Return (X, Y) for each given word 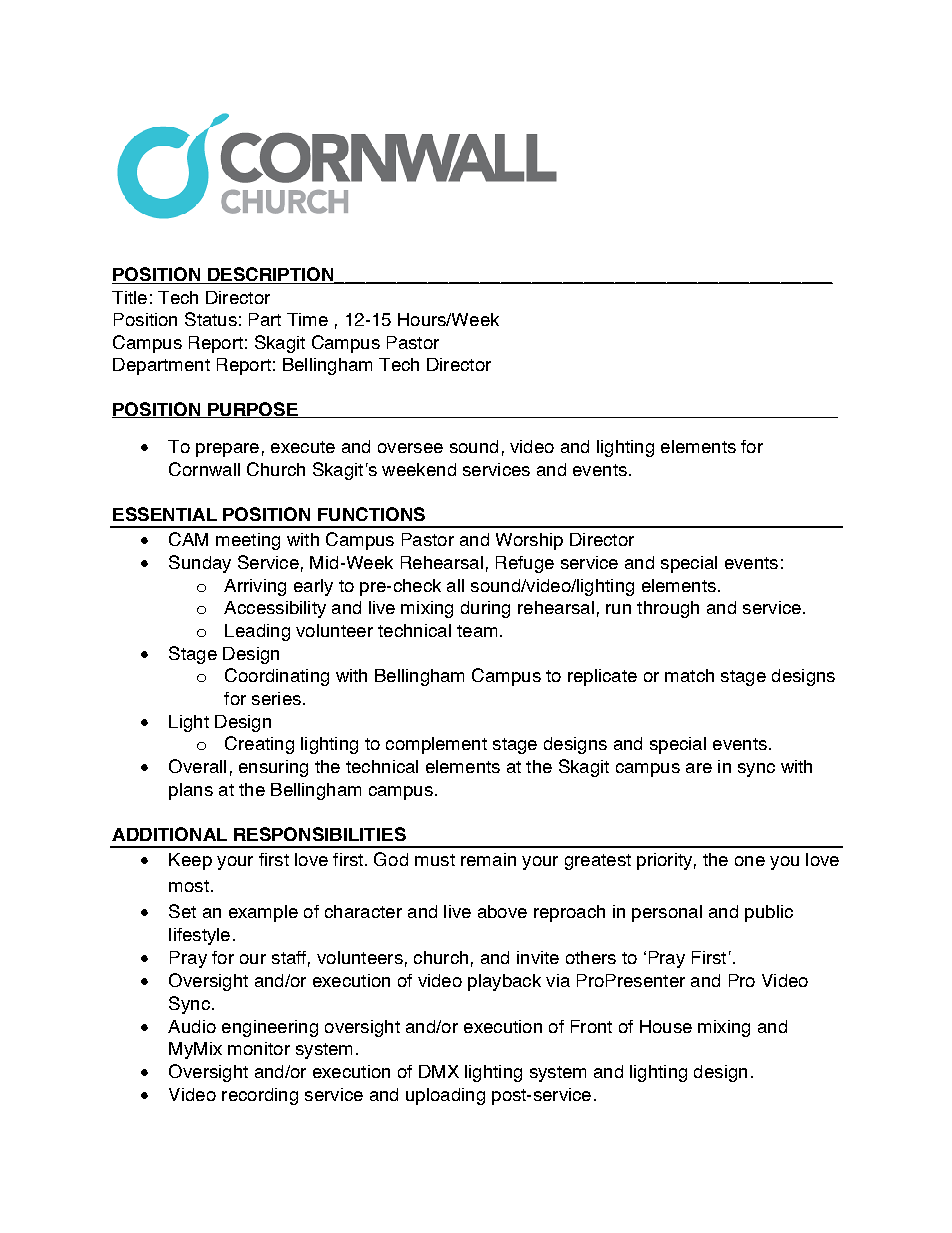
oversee (410, 448)
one (750, 861)
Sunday (200, 564)
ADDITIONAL (169, 834)
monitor (259, 1048)
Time (307, 319)
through (668, 609)
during (485, 609)
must (435, 860)
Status (211, 319)
